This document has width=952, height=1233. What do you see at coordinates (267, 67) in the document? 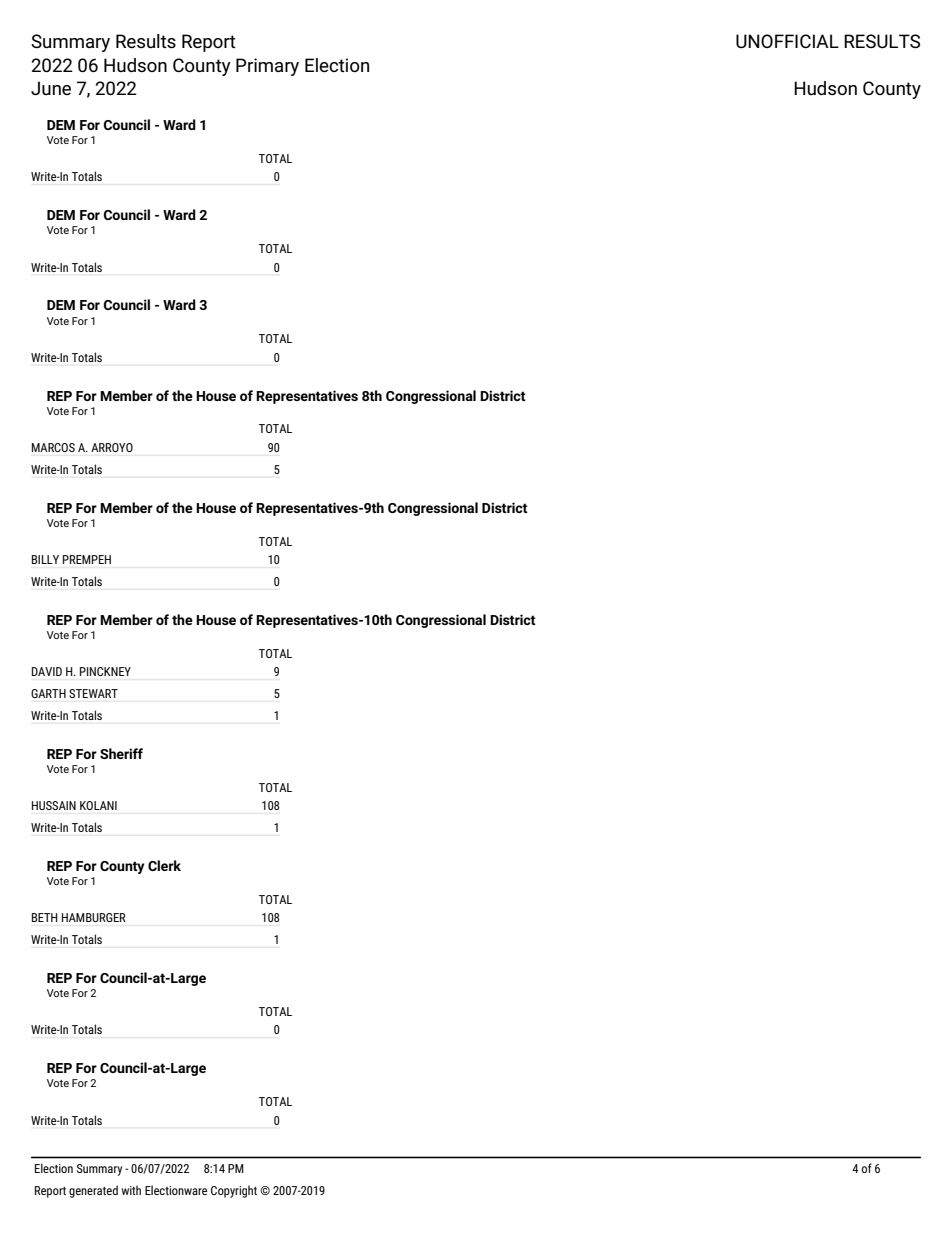
I see `Primary` at bounding box center [267, 67].
